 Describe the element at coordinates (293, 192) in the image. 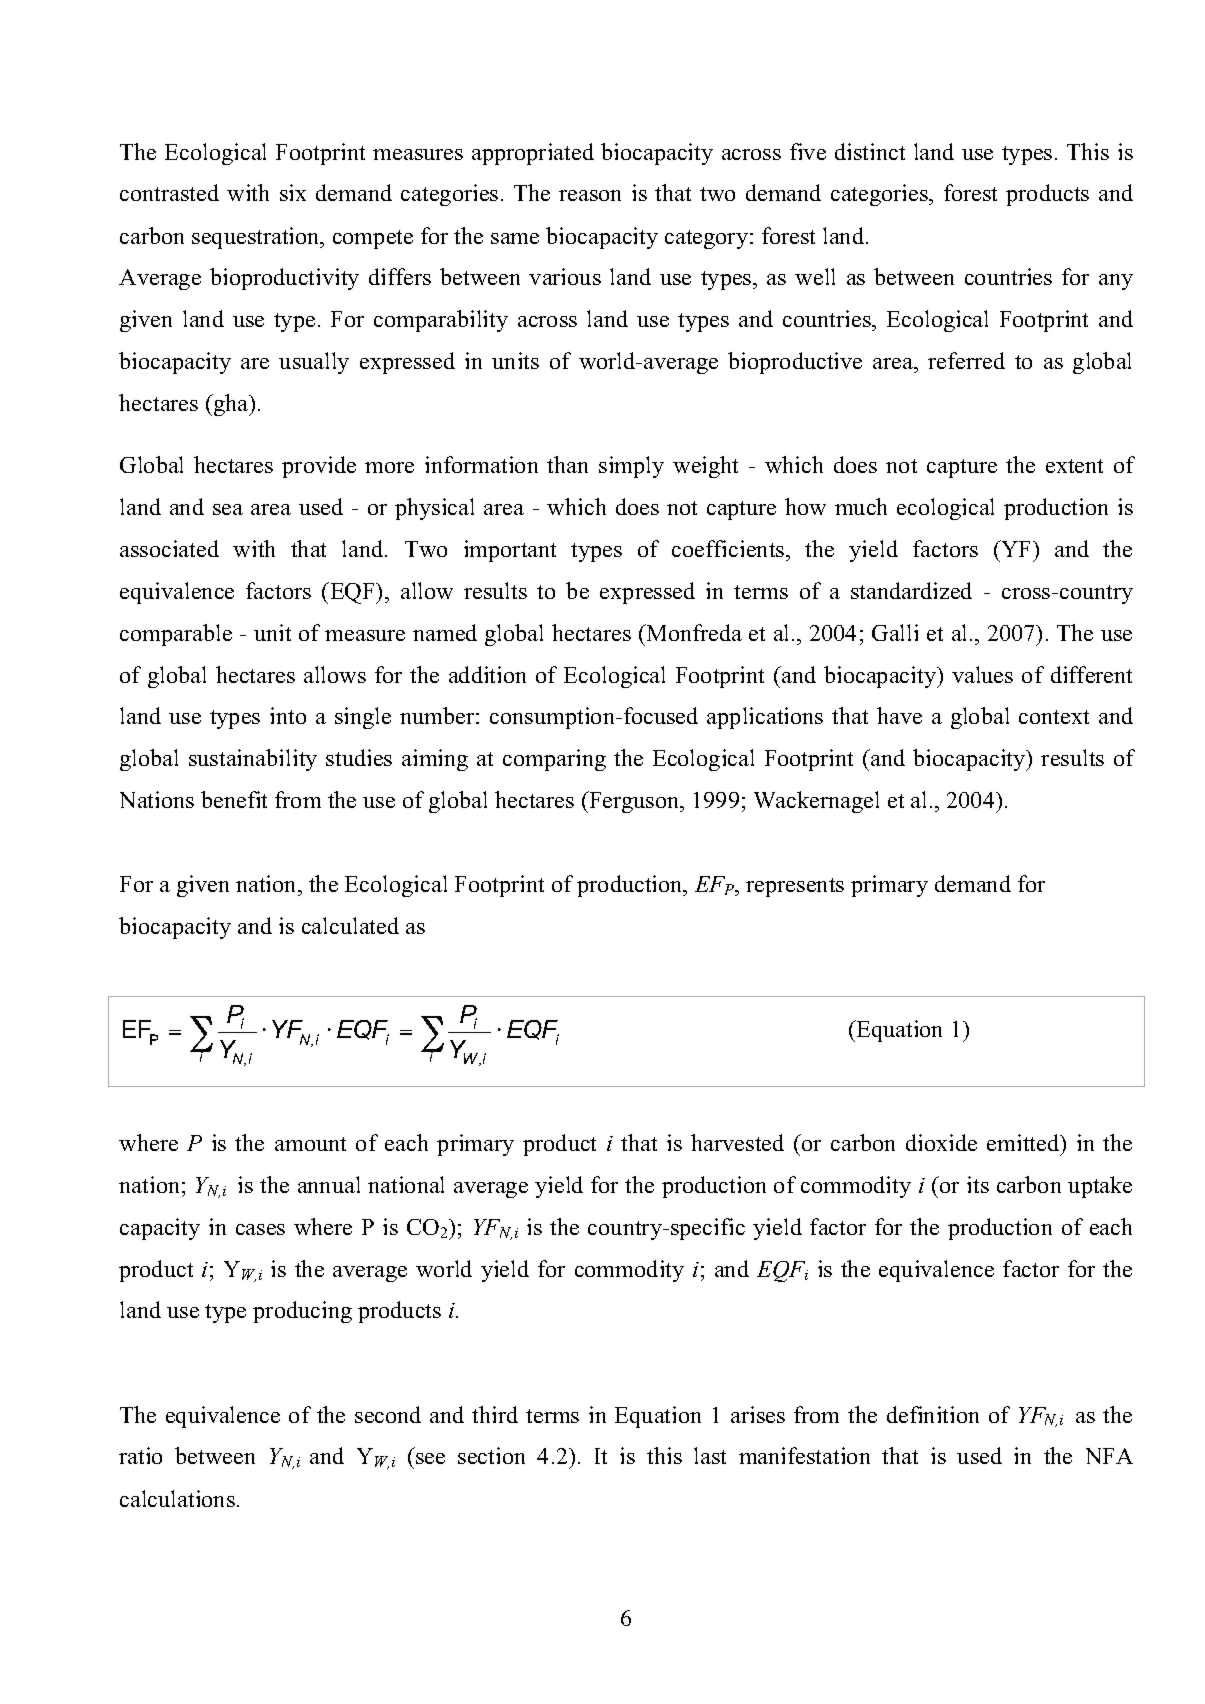

I see `six` at that location.
